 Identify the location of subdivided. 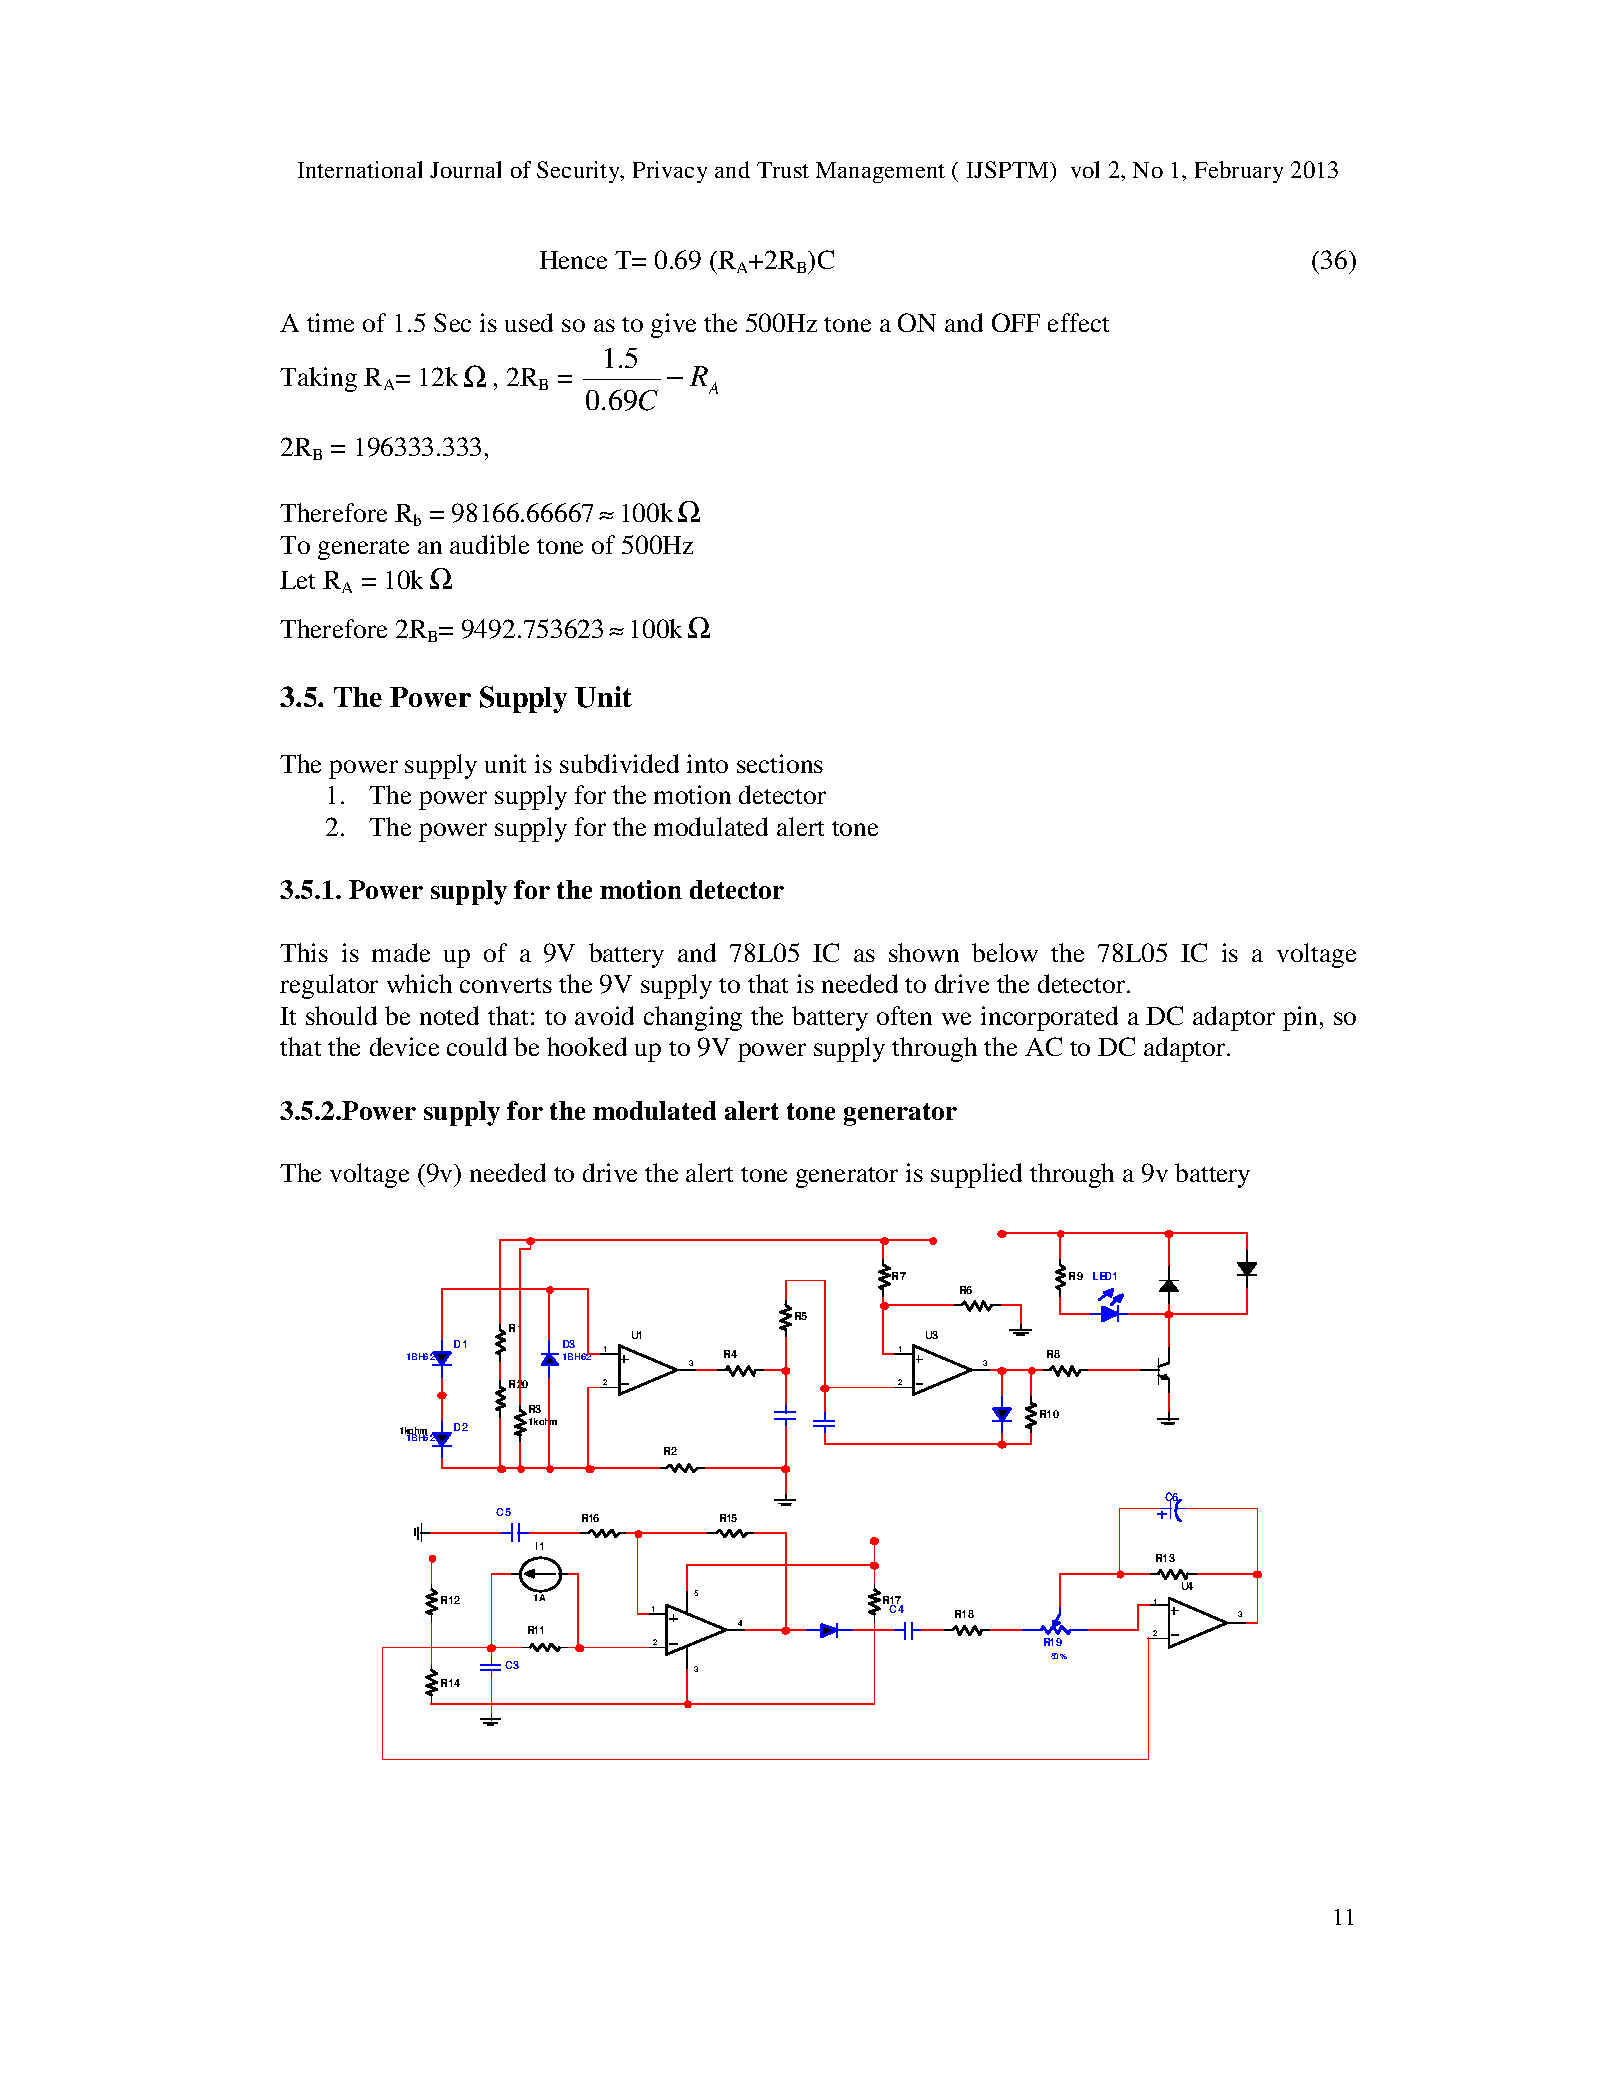
(619, 763).
